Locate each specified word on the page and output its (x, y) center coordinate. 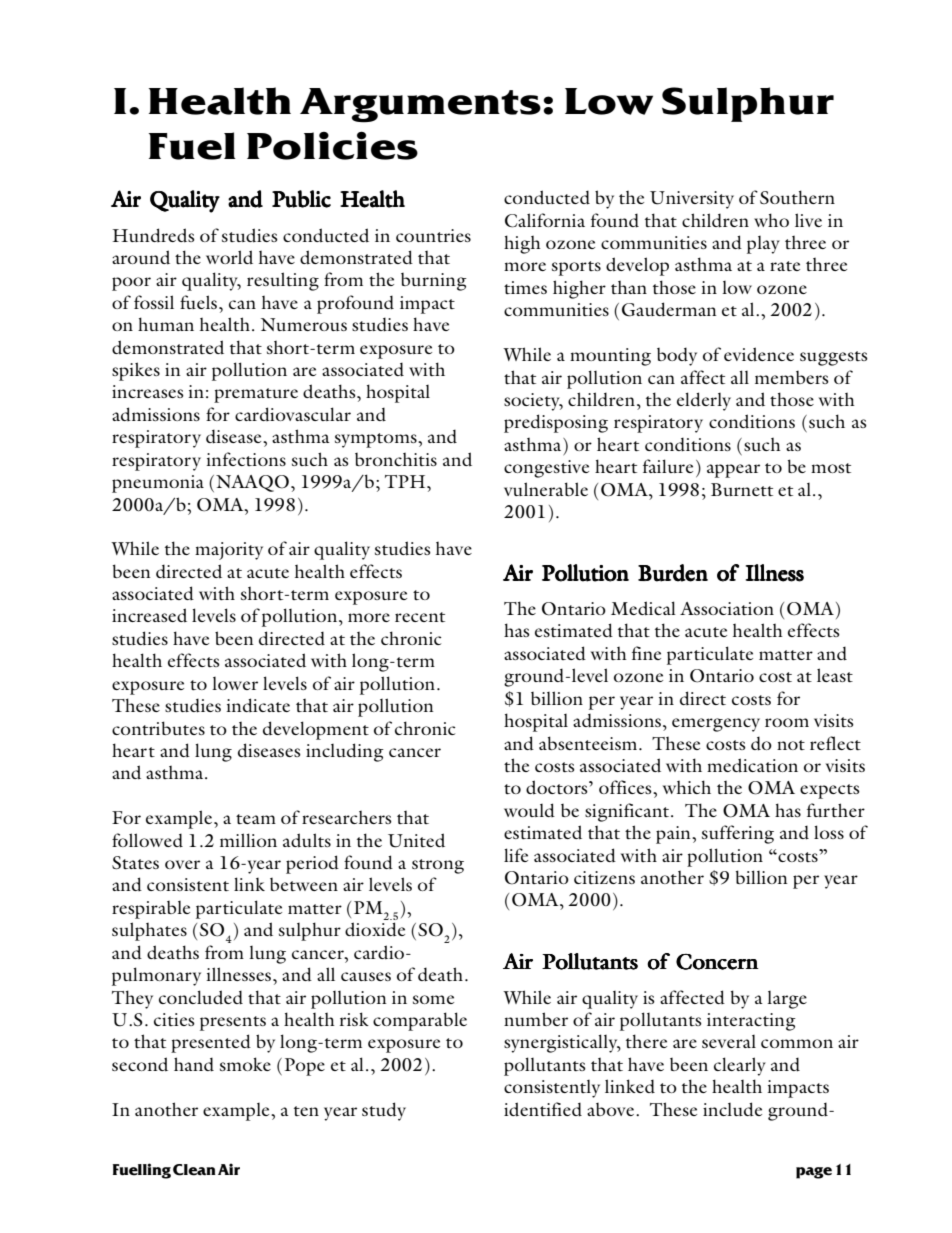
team (256, 819)
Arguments (420, 105)
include (732, 1109)
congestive (546, 469)
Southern (797, 197)
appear (733, 471)
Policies (332, 145)
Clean (194, 1170)
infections (246, 459)
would (529, 810)
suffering (738, 834)
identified (543, 1109)
